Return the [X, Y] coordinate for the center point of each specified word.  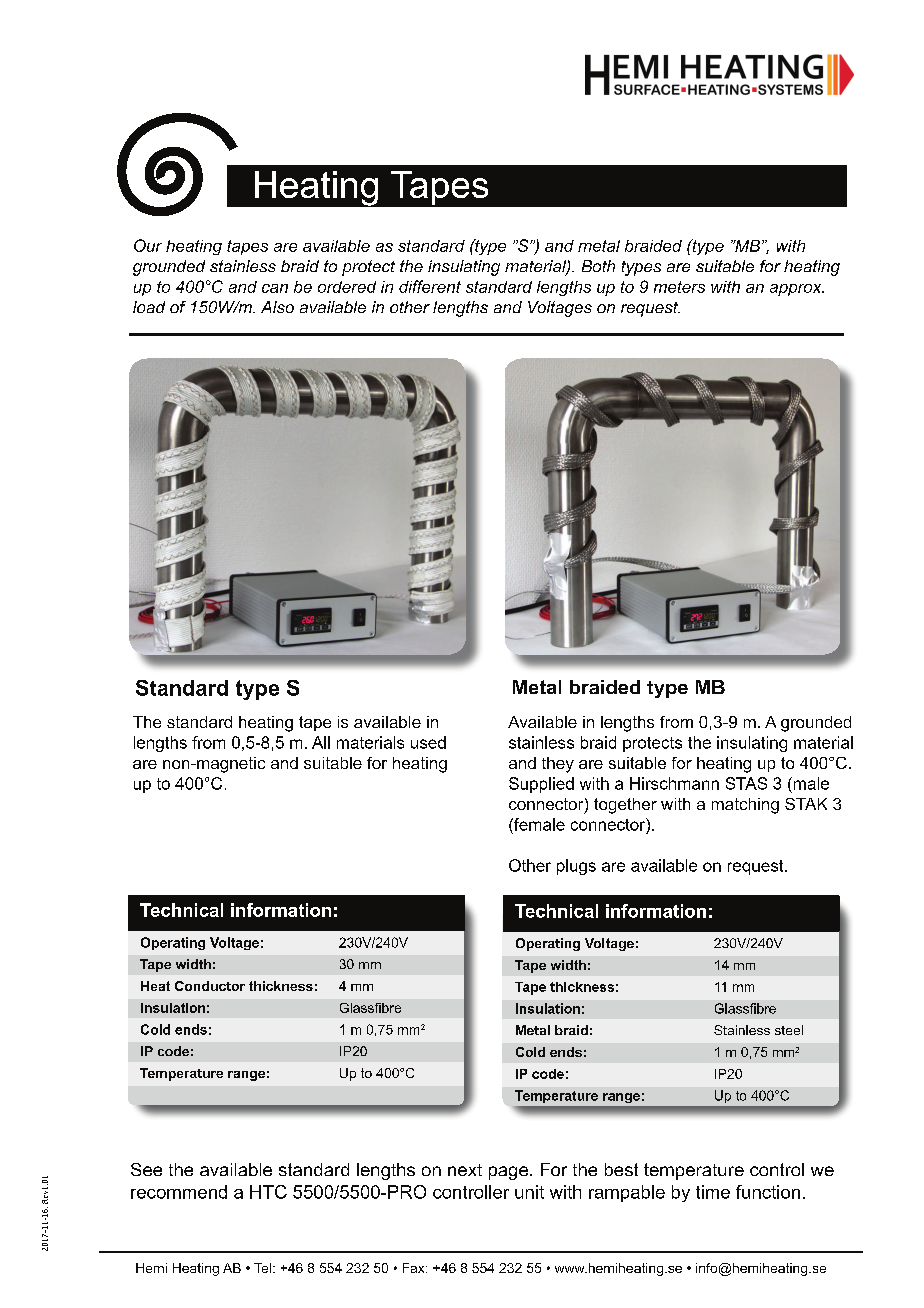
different [430, 286]
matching [745, 806]
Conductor [210, 986]
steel [789, 1030]
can [275, 288]
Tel [262, 1268]
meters [679, 287]
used [428, 742]
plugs [576, 867]
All [321, 742]
